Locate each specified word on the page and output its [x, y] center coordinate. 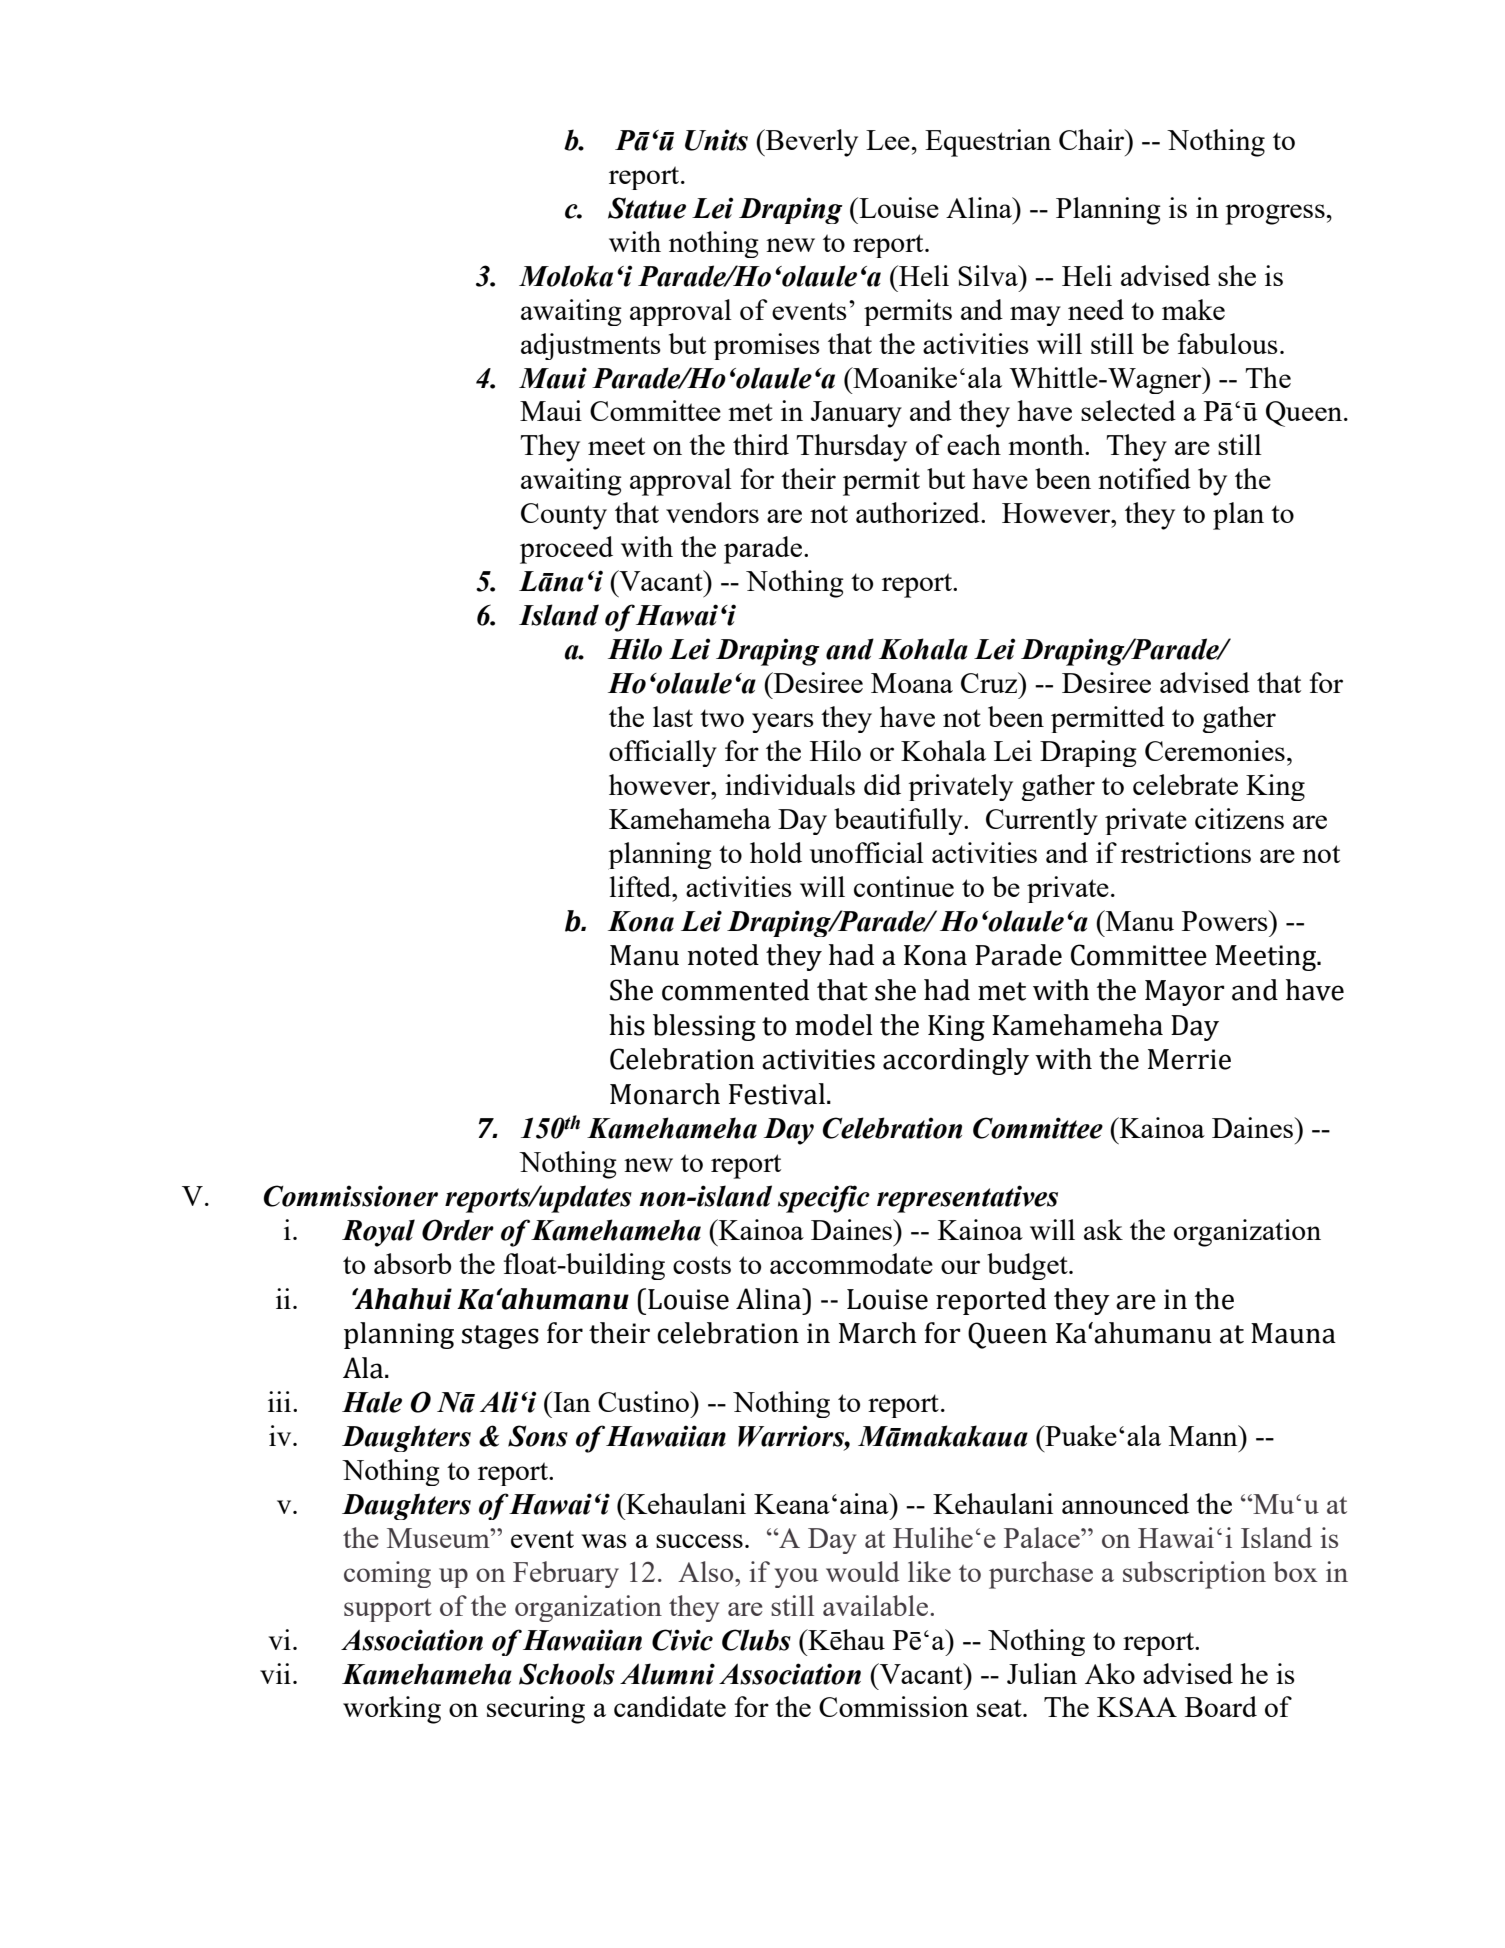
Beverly [811, 143]
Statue [647, 208]
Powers [1226, 920]
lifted [642, 886]
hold [776, 852]
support [388, 1610]
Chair [1093, 139]
